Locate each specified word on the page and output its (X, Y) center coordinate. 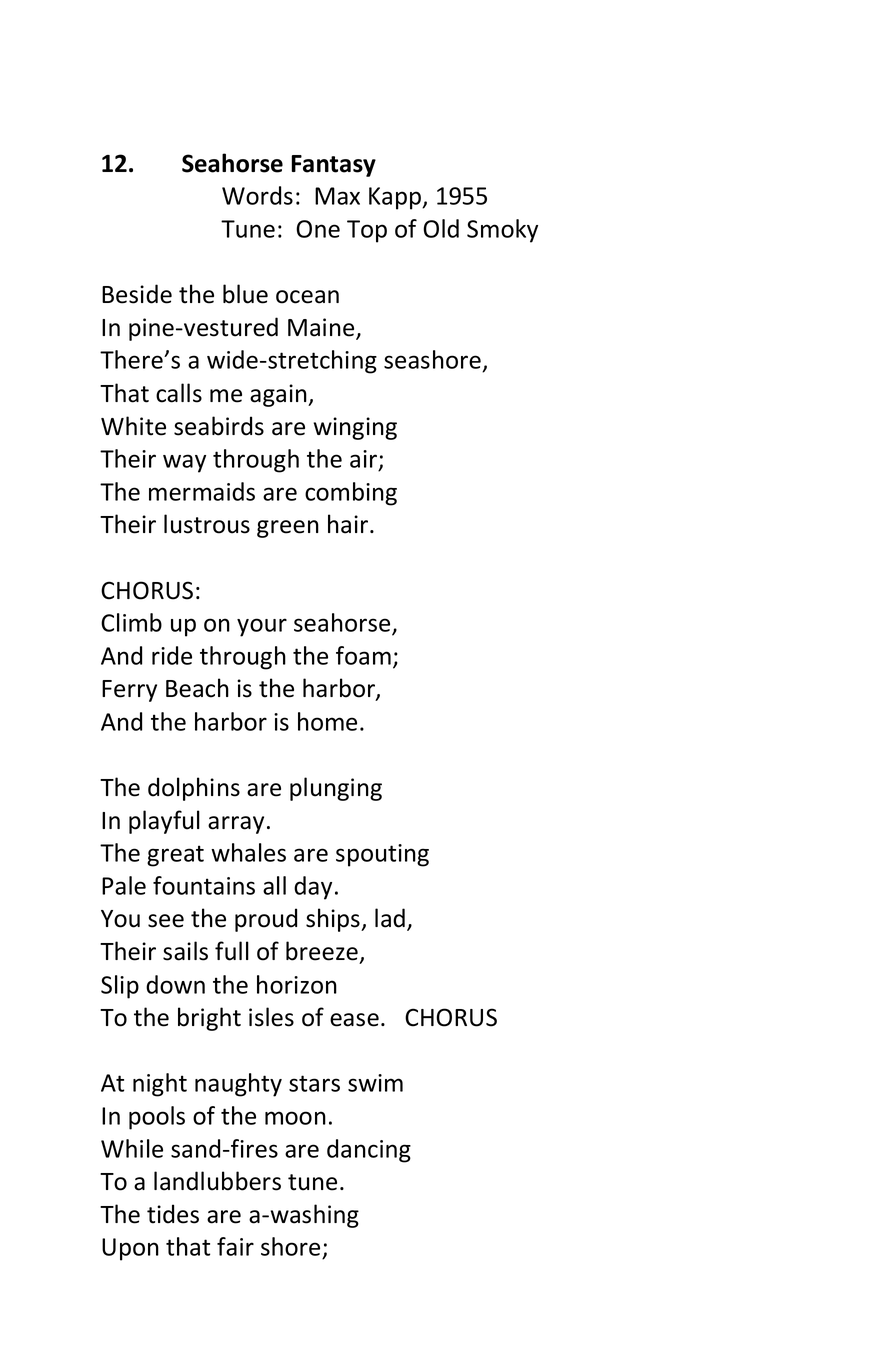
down (175, 984)
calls (179, 393)
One (318, 229)
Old (441, 228)
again (279, 395)
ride (172, 655)
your (262, 627)
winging (355, 428)
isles (271, 1017)
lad (391, 919)
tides (173, 1214)
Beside (137, 294)
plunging (336, 789)
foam (363, 655)
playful (164, 822)
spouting (382, 855)
